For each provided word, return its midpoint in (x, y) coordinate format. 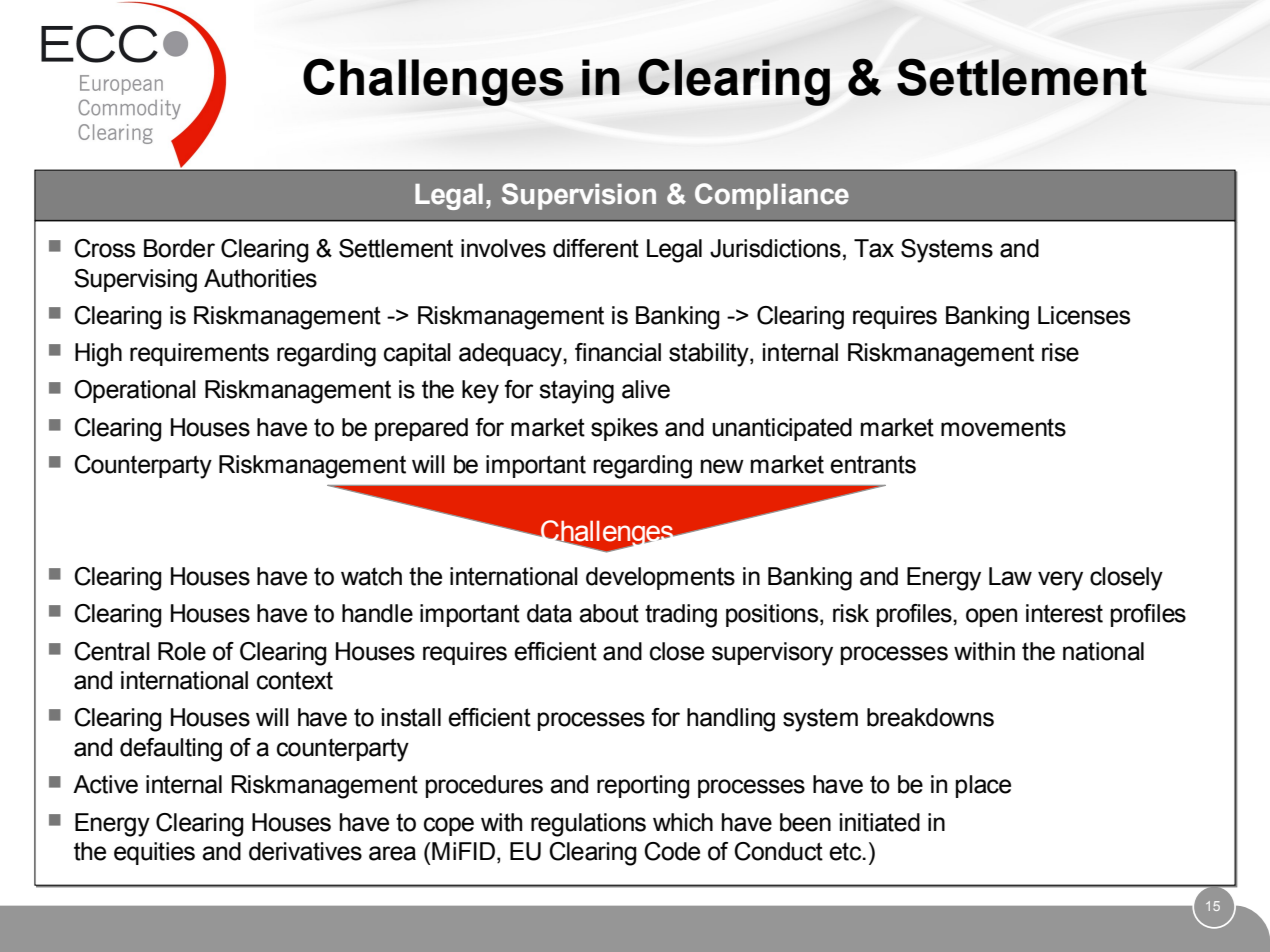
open (991, 617)
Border (179, 248)
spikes (624, 429)
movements (1003, 428)
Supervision (579, 196)
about (609, 613)
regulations (588, 825)
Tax (874, 248)
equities (154, 853)
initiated (880, 822)
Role (182, 651)
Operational (135, 391)
